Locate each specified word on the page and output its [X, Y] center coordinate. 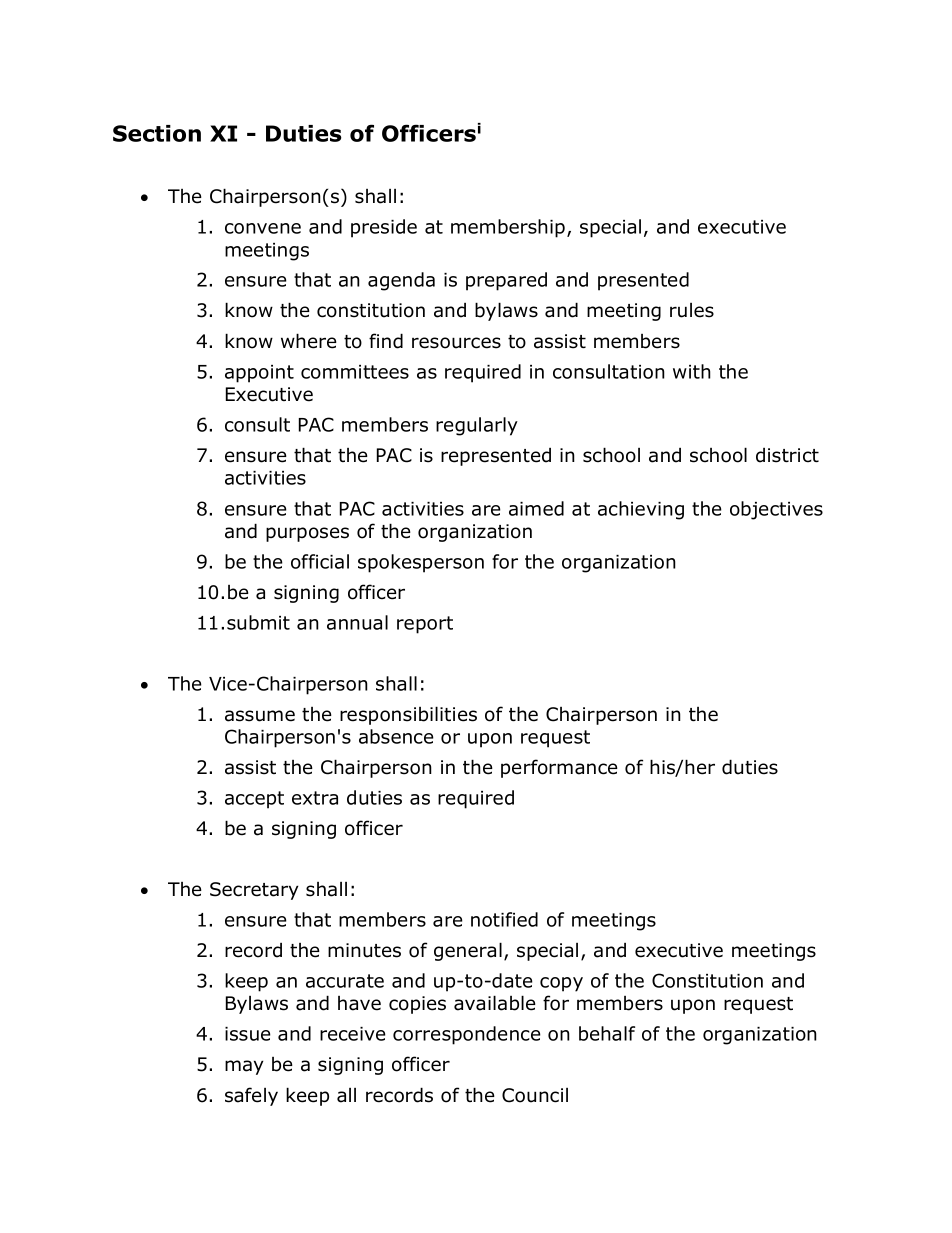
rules [692, 310]
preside [384, 228]
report [425, 625]
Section [157, 133]
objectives [776, 510]
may [244, 1067]
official [320, 561]
